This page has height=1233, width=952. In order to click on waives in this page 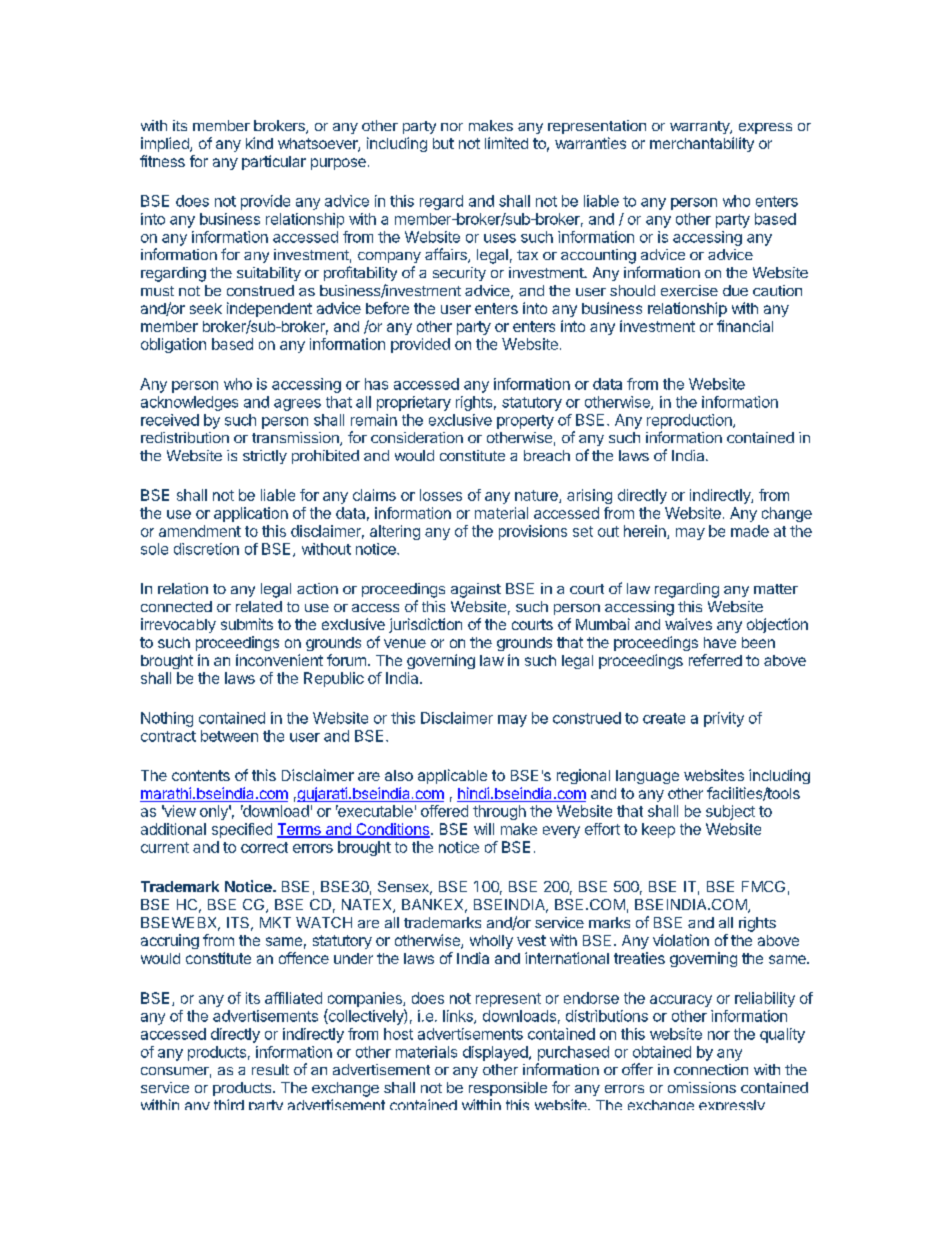, I will do `click(688, 624)`.
